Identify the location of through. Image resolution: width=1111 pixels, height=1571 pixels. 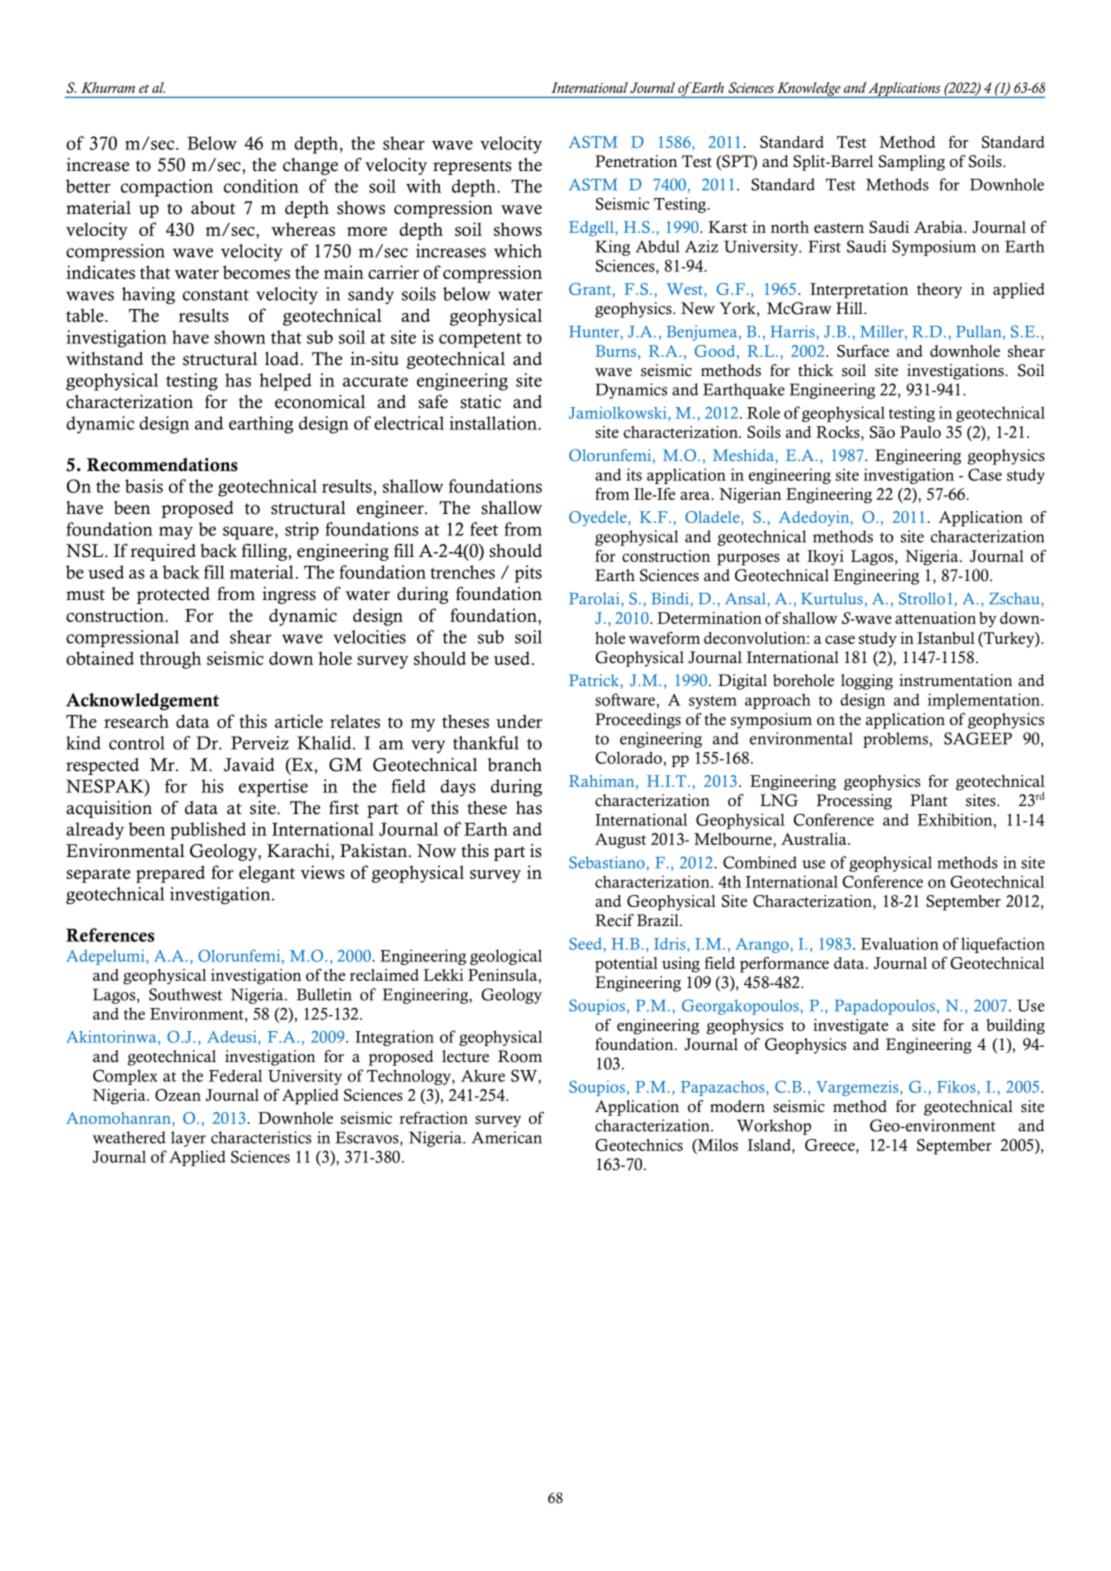
(170, 660).
